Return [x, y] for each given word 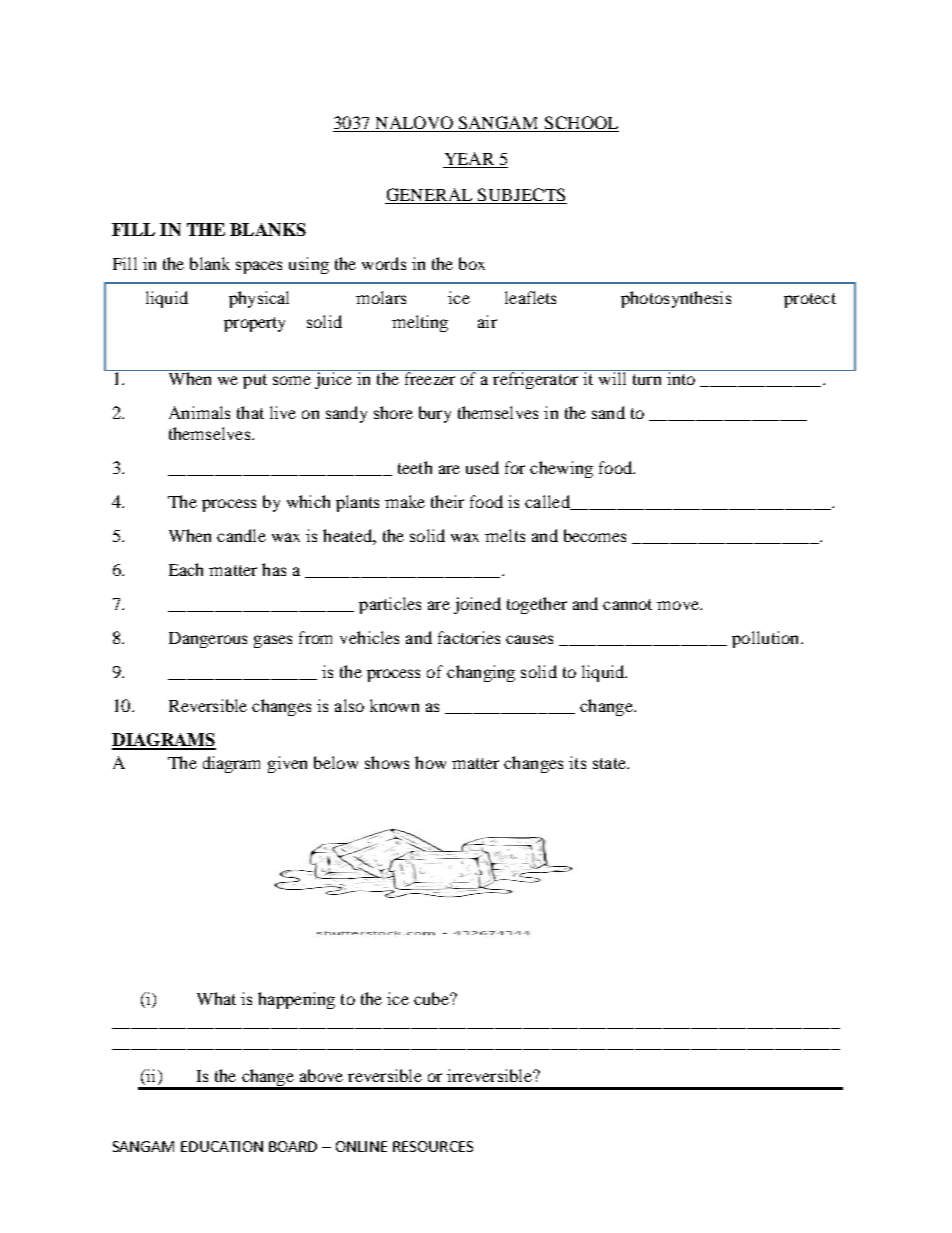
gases [273, 641]
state [610, 763]
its [577, 762]
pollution [767, 639]
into [681, 377]
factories [469, 637]
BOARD [293, 1146]
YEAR [470, 160]
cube [432, 998]
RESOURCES [433, 1146]
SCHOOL [580, 124]
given [287, 764]
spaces [259, 267]
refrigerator [536, 379]
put [255, 381]
